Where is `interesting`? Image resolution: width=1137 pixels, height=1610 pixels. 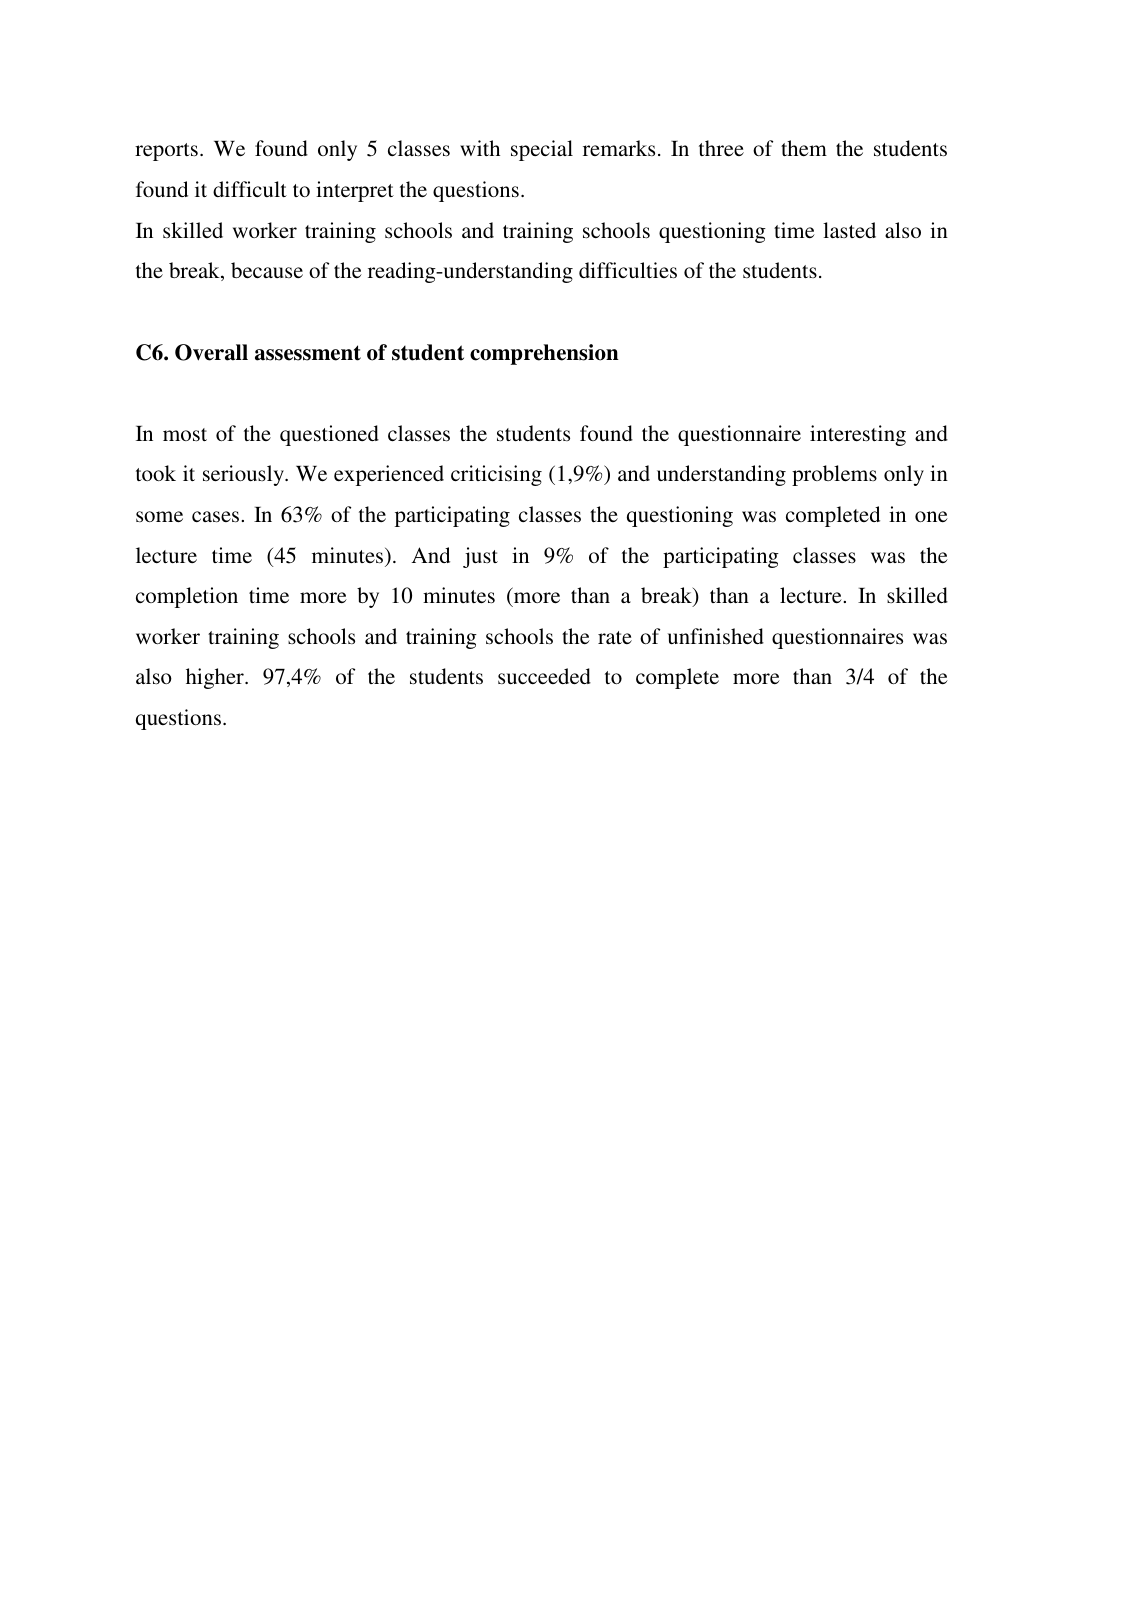 interesting is located at coordinates (858, 435).
